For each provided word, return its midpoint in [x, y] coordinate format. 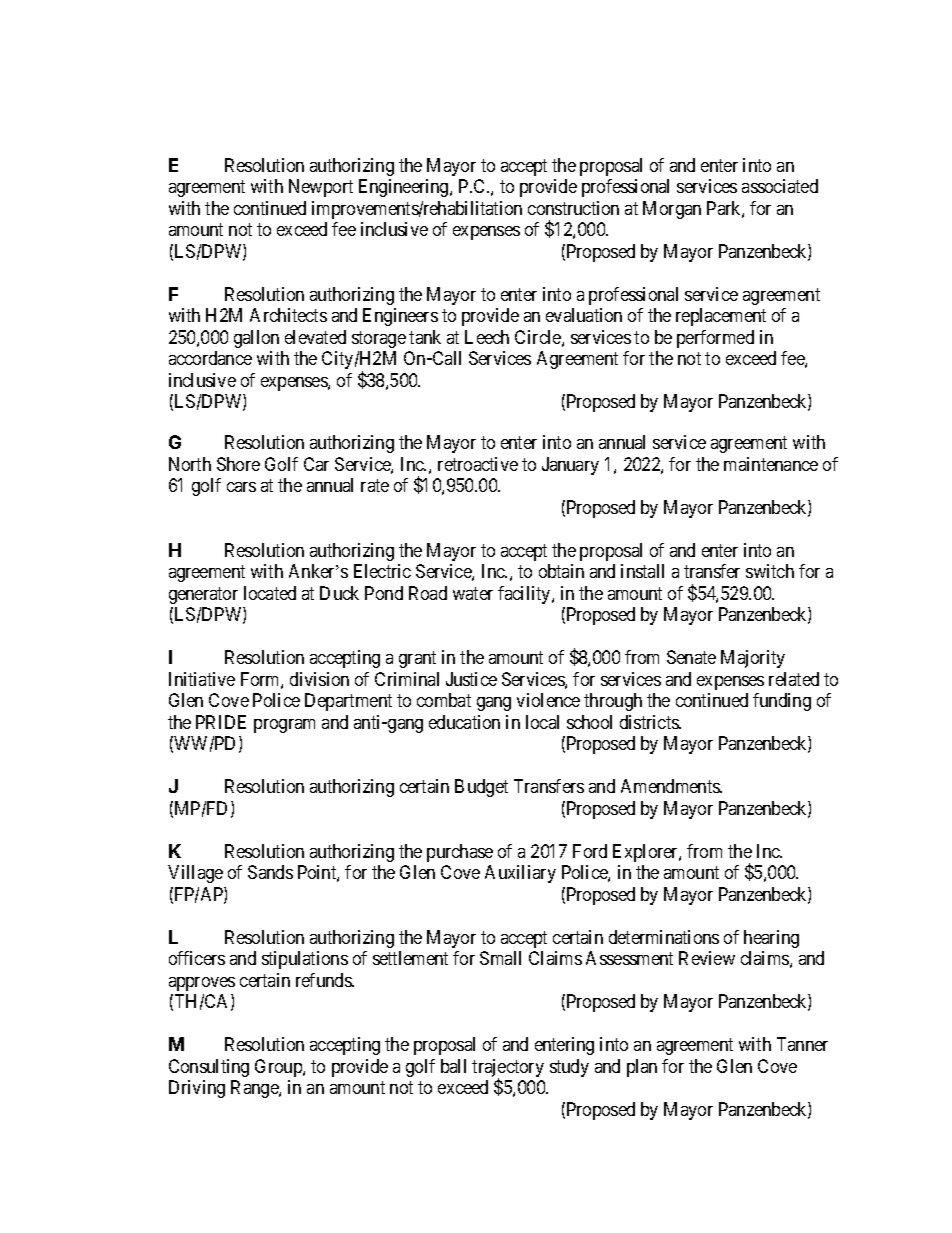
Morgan [672, 210]
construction [573, 208]
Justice [471, 679]
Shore [238, 464]
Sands [270, 872]
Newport [321, 188]
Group [279, 1068]
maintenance [771, 464]
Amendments [671, 786]
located [270, 593]
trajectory [508, 1069]
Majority [753, 659]
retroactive [478, 464]
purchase [460, 853]
